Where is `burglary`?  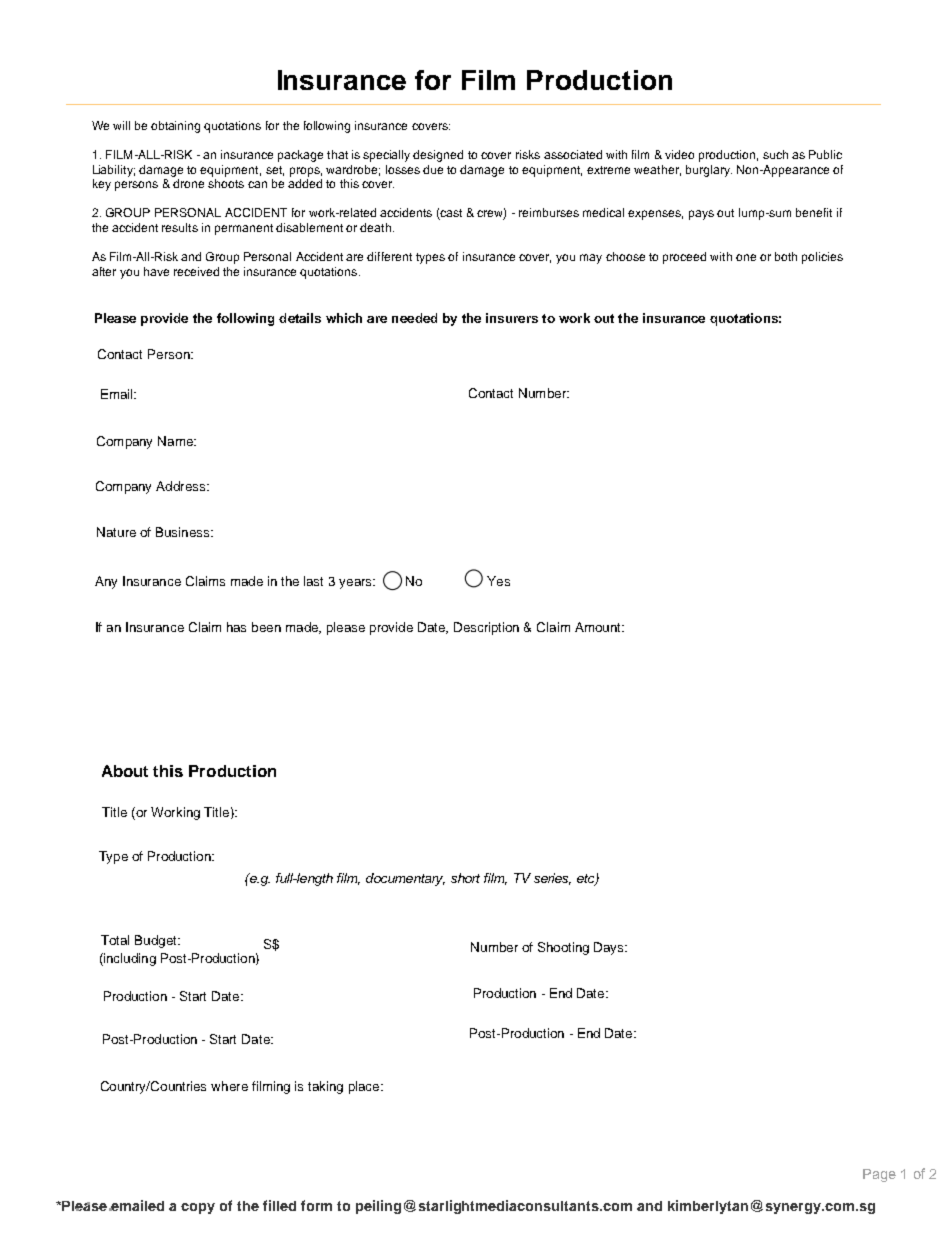 burglary is located at coordinates (709, 171).
